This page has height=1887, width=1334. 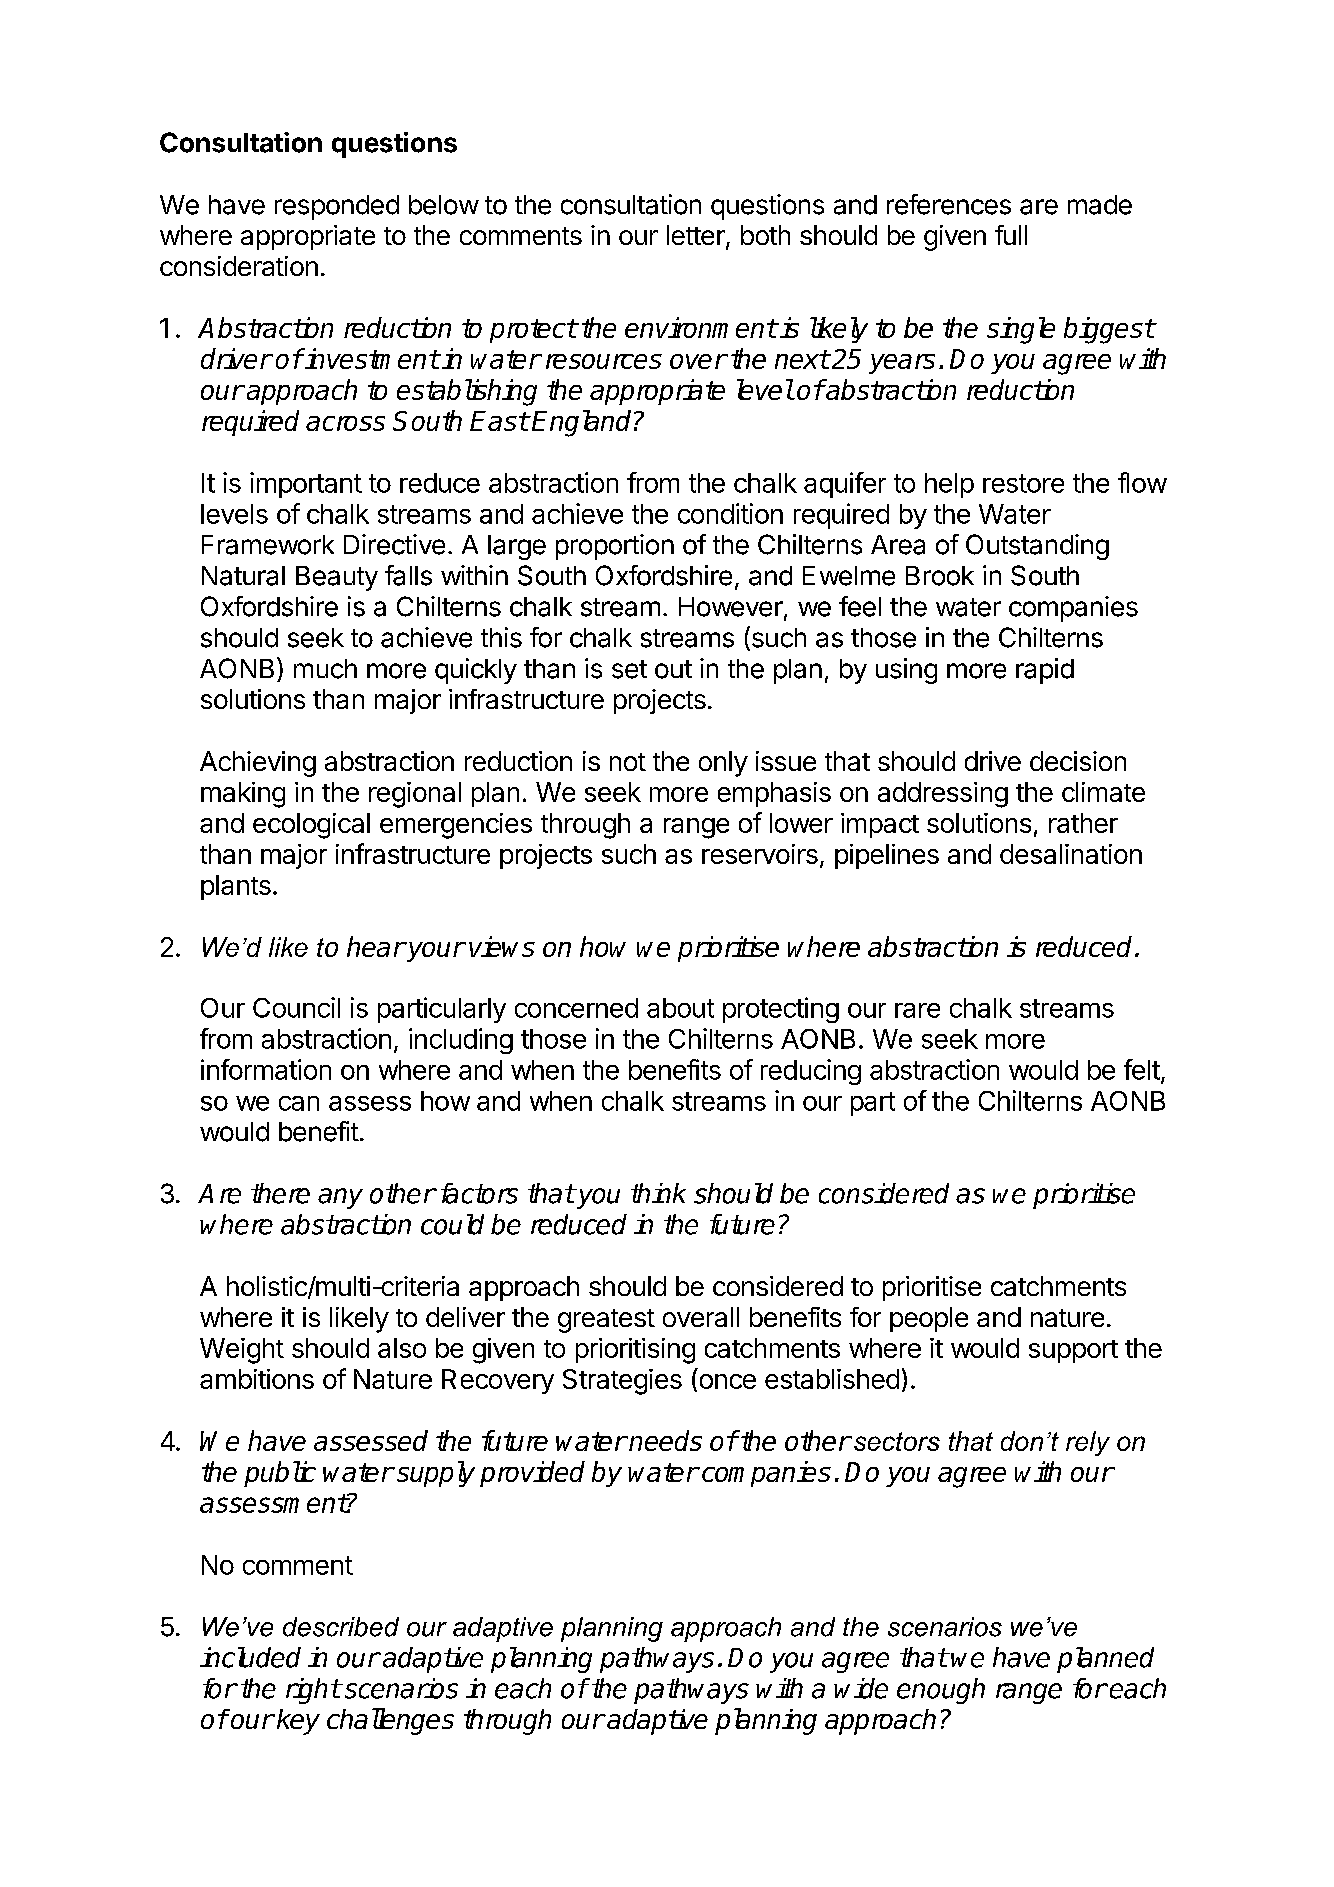 What do you see at coordinates (337, 207) in the page?
I see `responded` at bounding box center [337, 207].
